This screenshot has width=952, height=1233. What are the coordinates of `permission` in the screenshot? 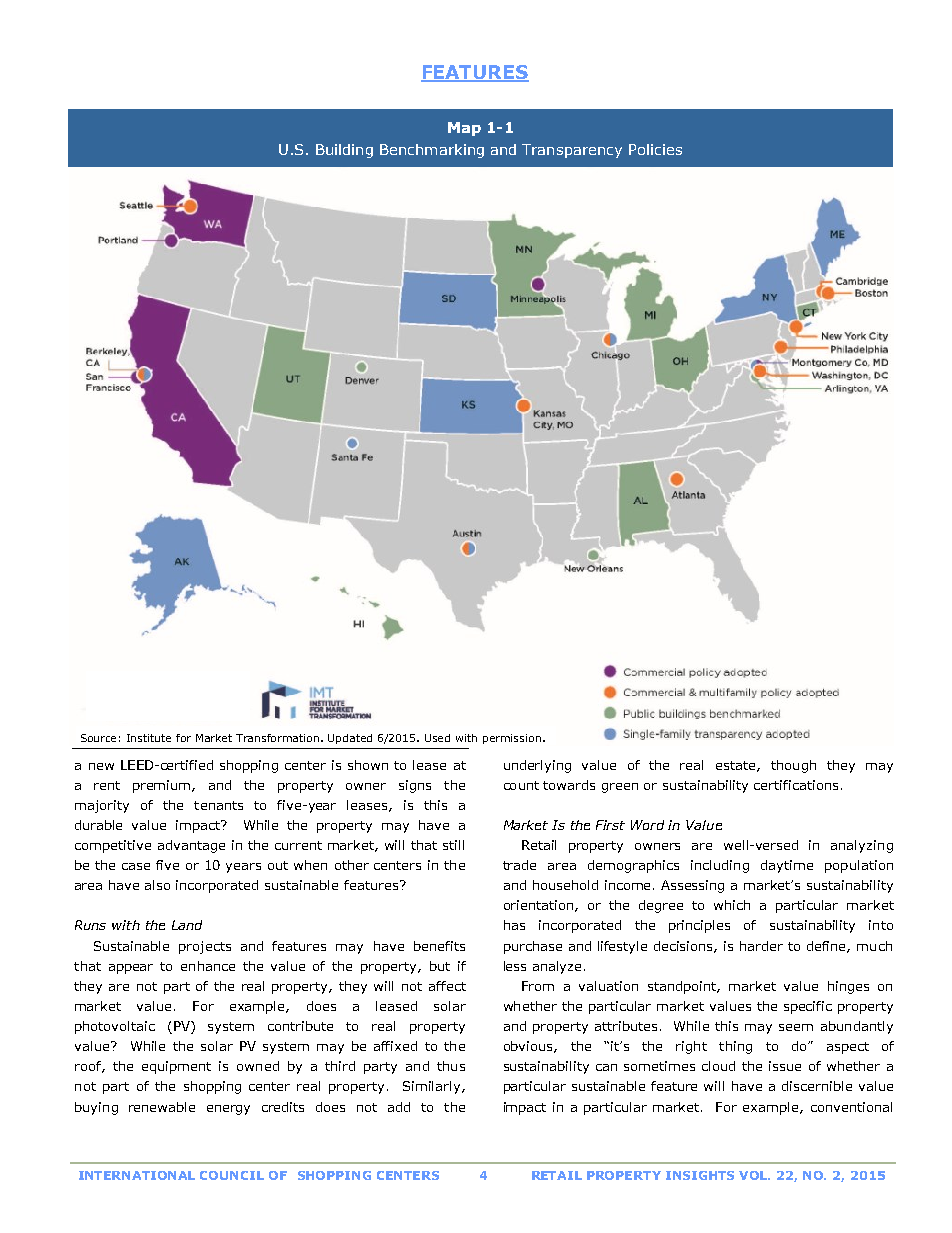 It's located at (512, 739).
